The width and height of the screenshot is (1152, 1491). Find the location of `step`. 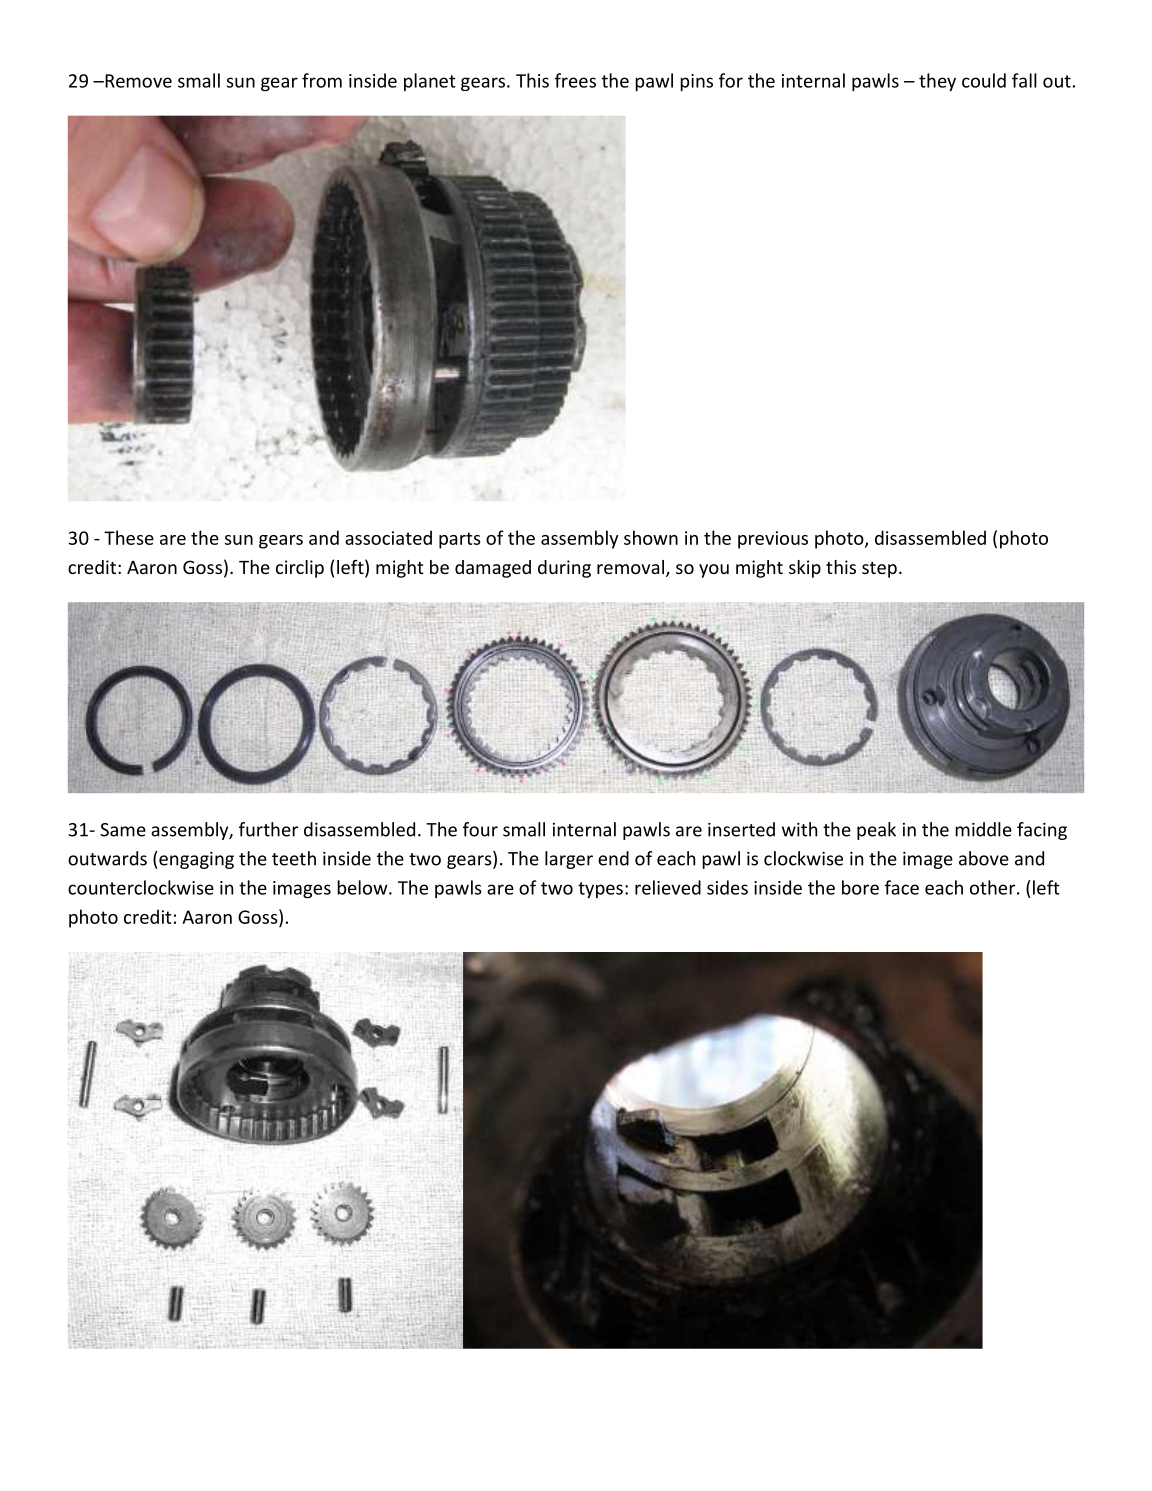

step is located at coordinates (879, 570).
